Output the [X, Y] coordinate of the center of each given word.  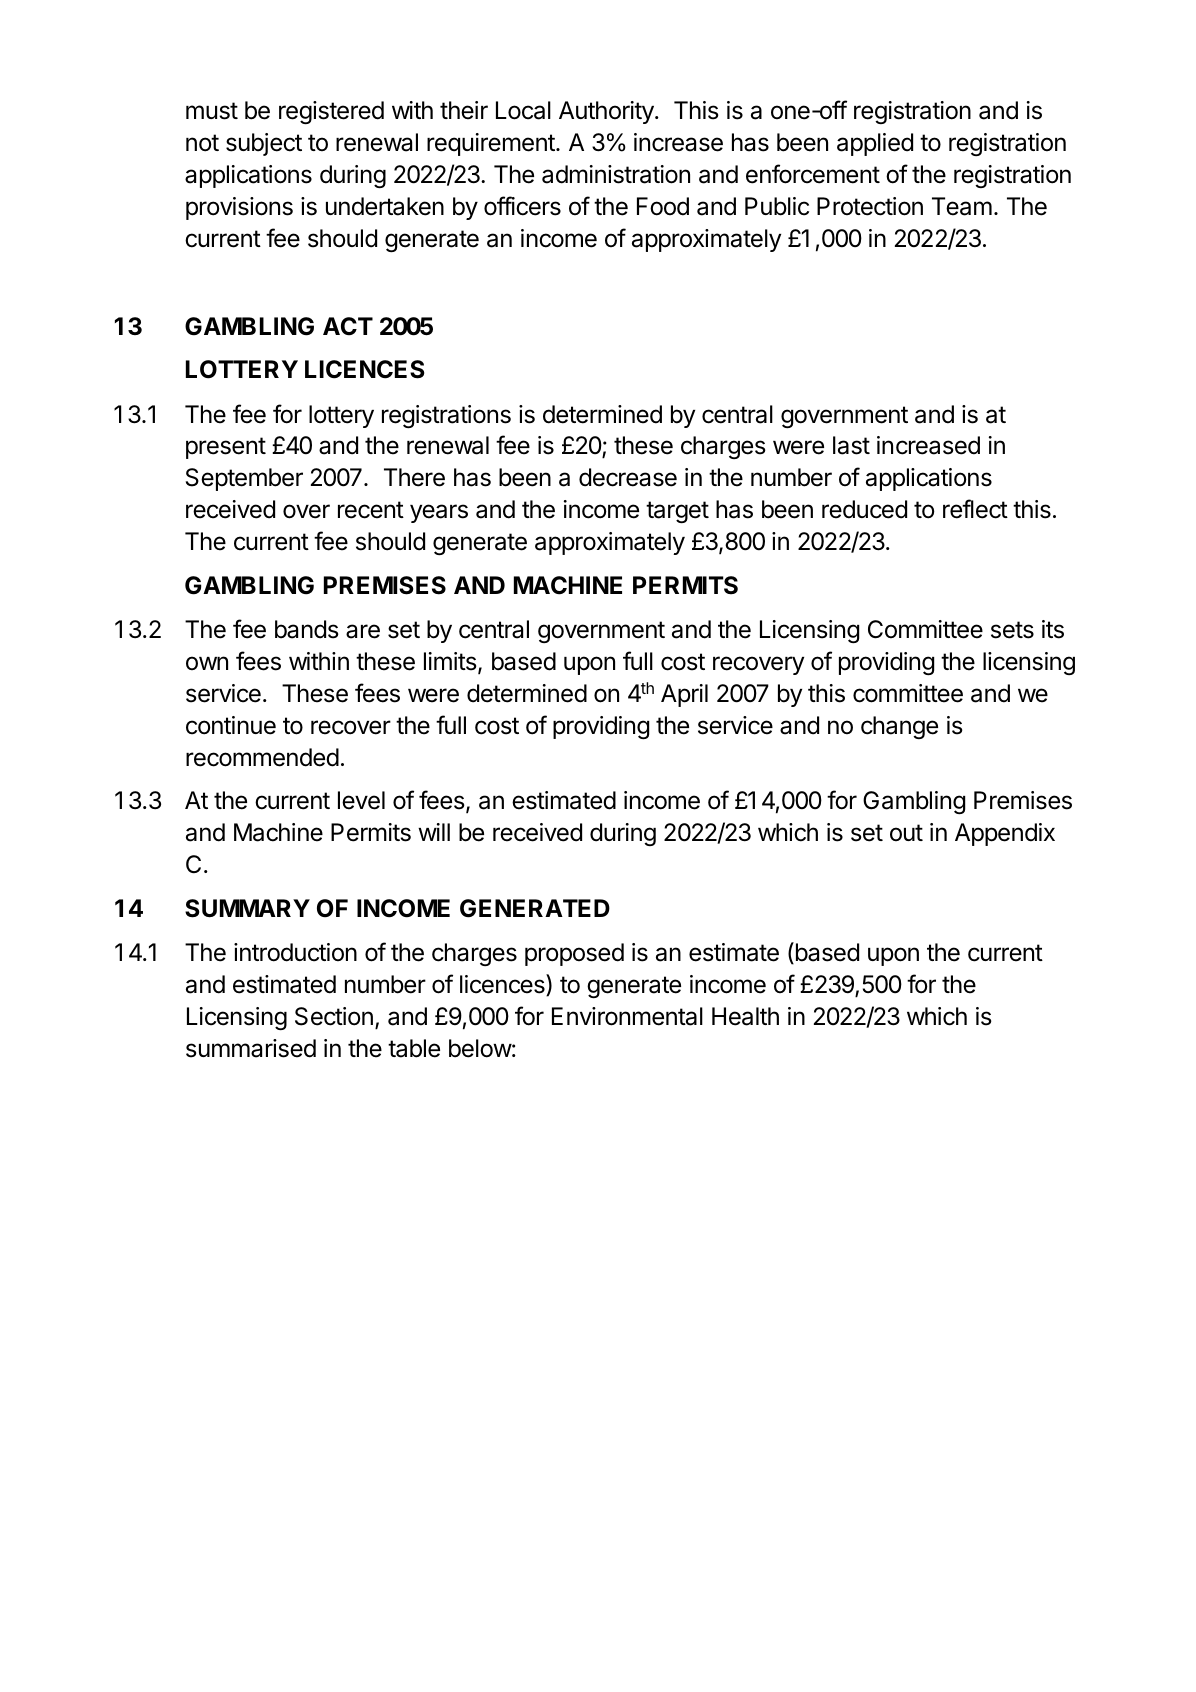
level [361, 800]
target [677, 512]
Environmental [627, 1016]
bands [307, 629]
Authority [607, 112]
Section [334, 1016]
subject [264, 144]
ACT [348, 326]
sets [1012, 630]
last [851, 445]
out [906, 832]
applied [875, 144]
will [434, 832]
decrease [628, 477]
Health [745, 1016]
